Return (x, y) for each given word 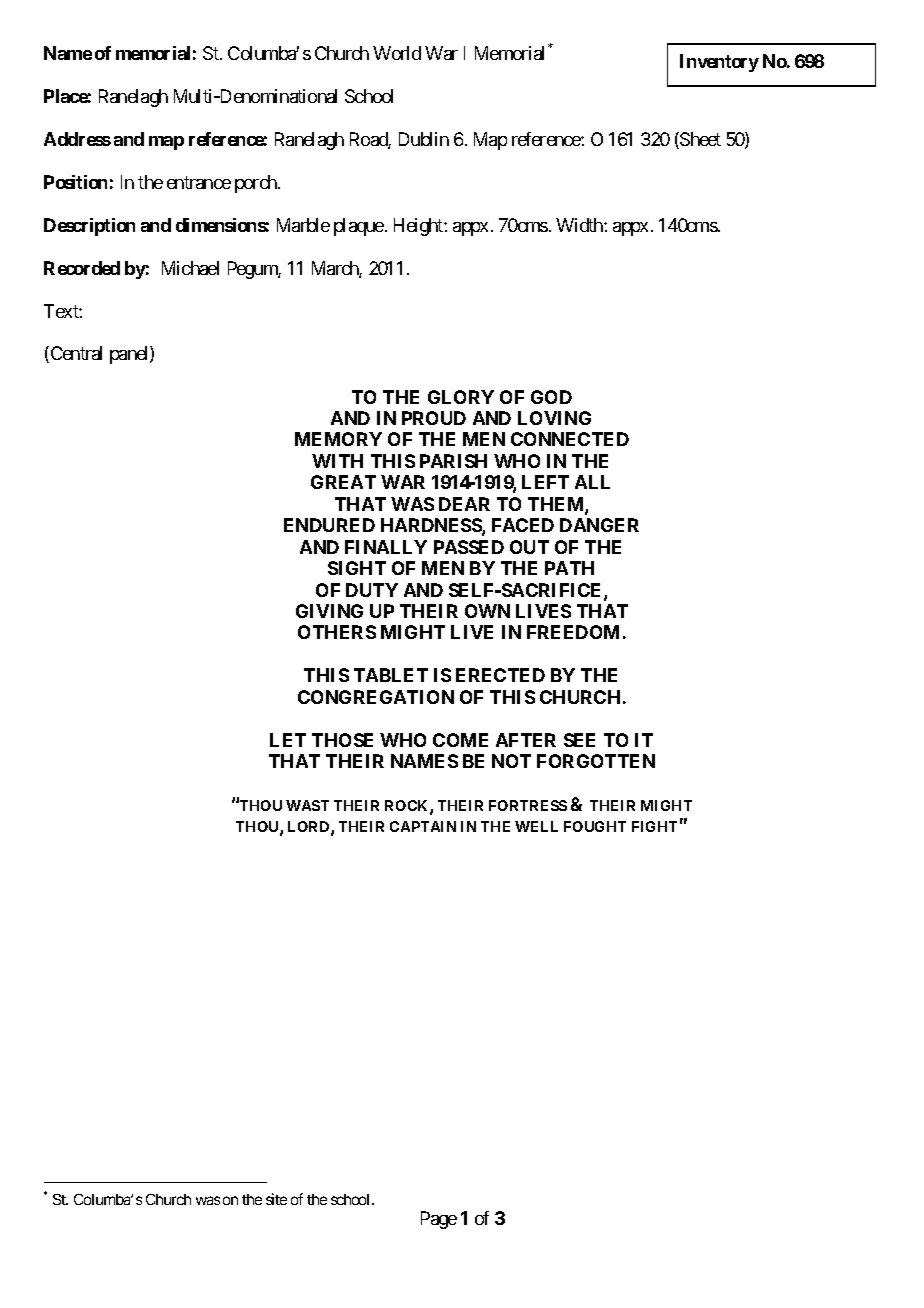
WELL (536, 826)
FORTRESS (528, 805)
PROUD (434, 418)
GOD (551, 397)
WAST (307, 805)
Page (439, 1220)
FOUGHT (595, 826)
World (397, 53)
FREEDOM (573, 632)
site (276, 1199)
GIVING (329, 611)
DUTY (372, 590)
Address (77, 139)
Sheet (699, 140)
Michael (190, 268)
